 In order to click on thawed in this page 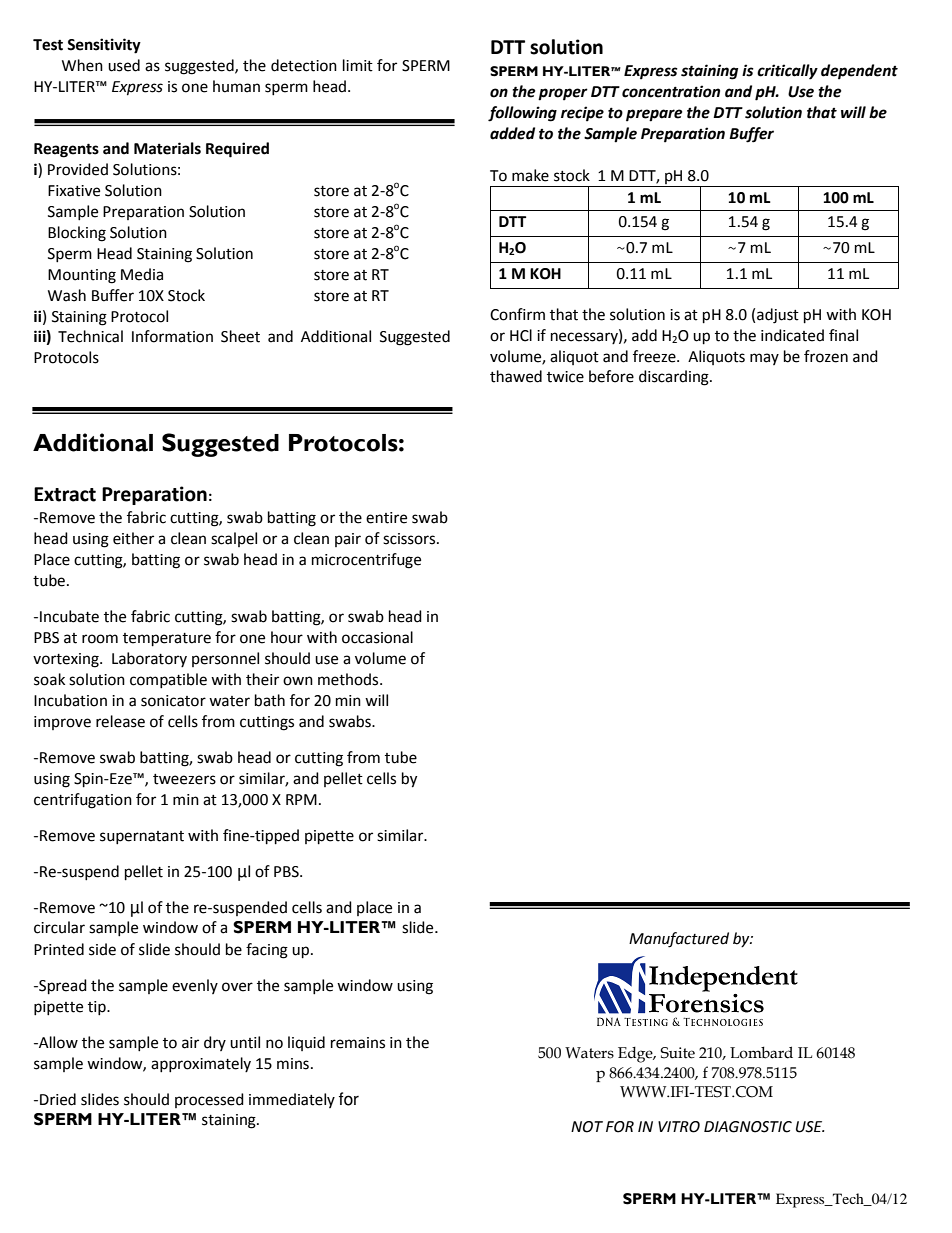, I will do `click(516, 376)`.
